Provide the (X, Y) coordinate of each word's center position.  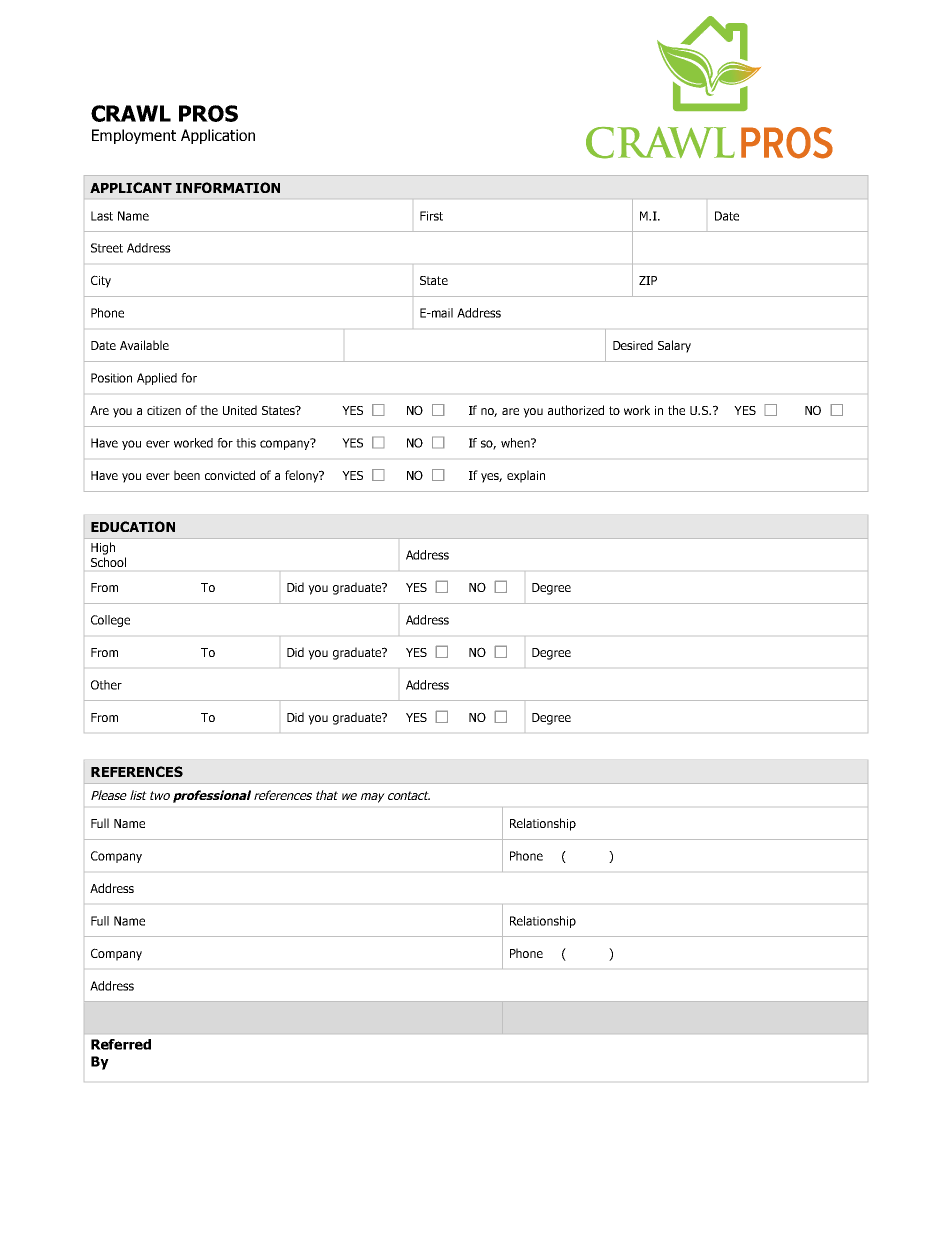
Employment (134, 136)
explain (526, 476)
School (108, 562)
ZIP (648, 280)
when (516, 443)
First (431, 216)
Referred (121, 1044)
